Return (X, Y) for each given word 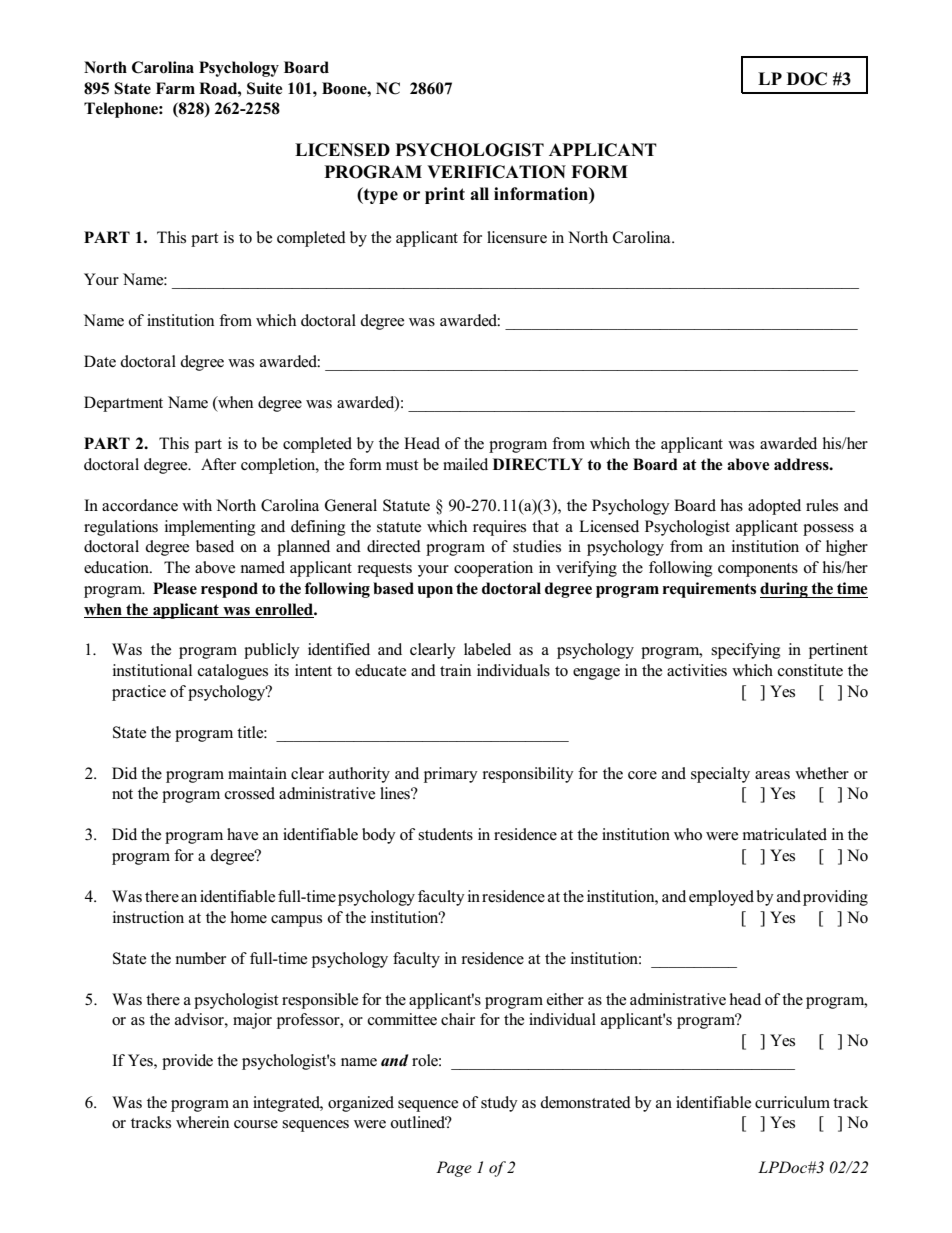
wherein (202, 1122)
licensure (517, 237)
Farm (175, 88)
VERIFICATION (496, 172)
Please (175, 588)
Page (454, 1169)
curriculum (792, 1102)
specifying (746, 651)
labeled (487, 649)
